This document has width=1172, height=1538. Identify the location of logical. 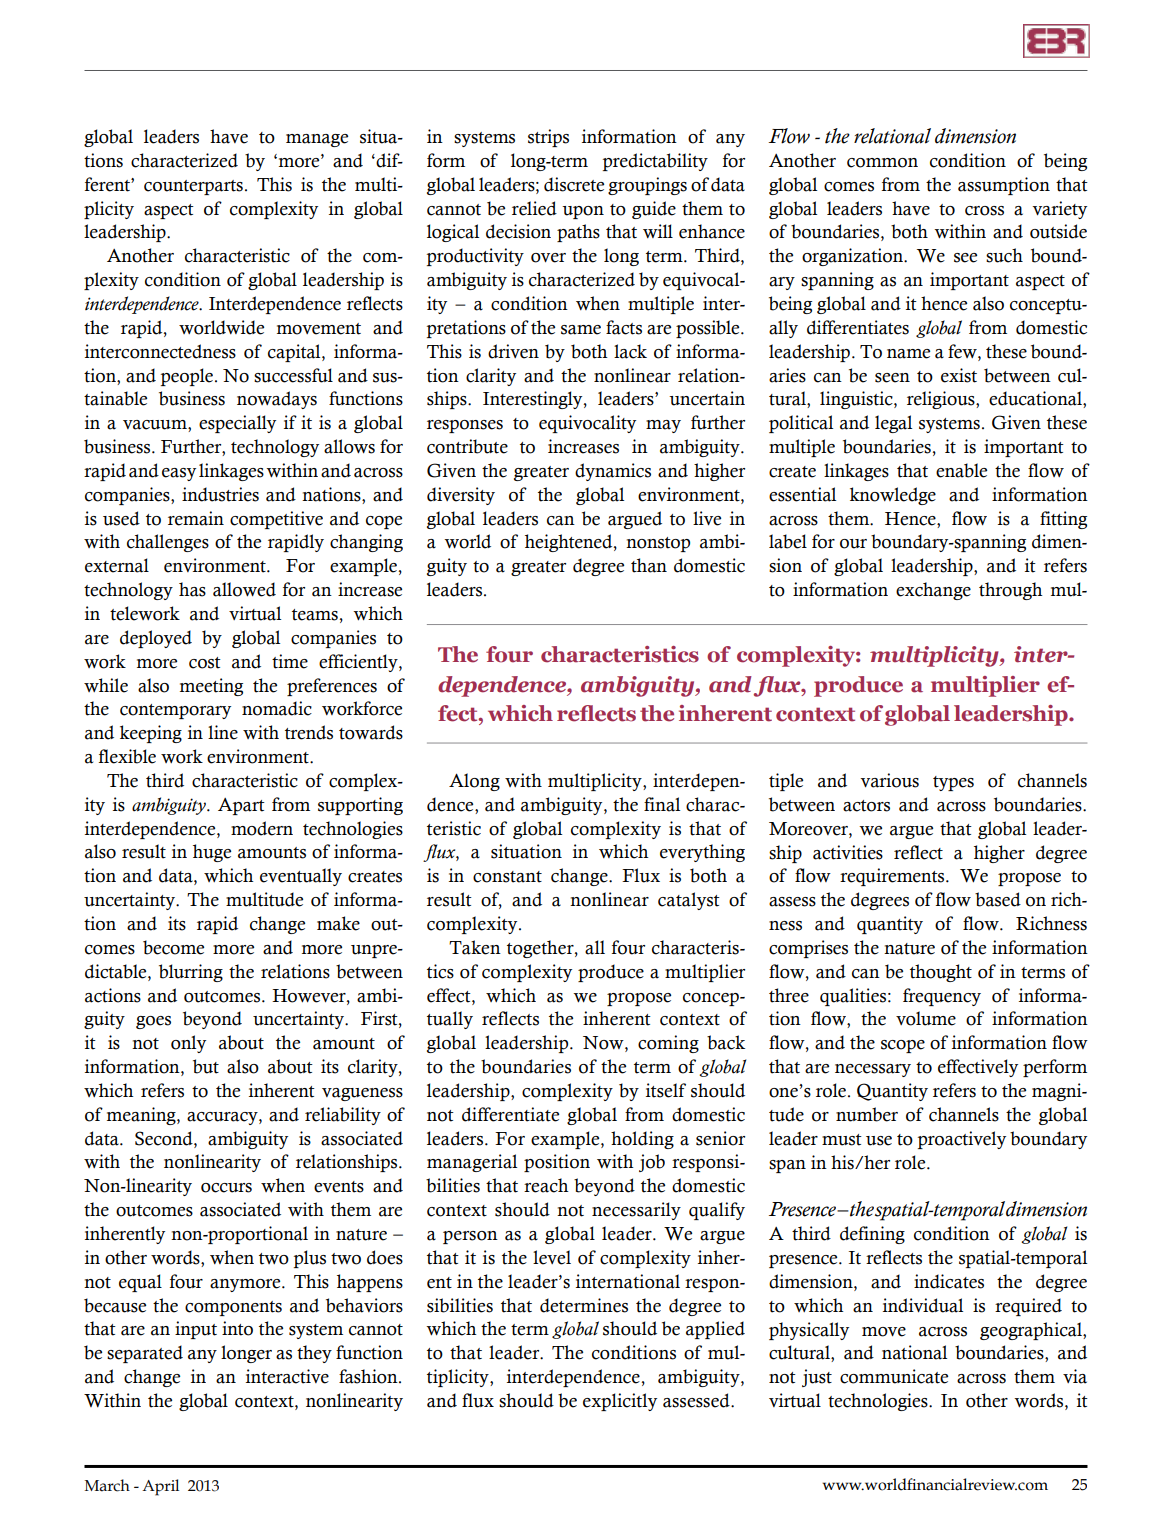
(453, 233).
